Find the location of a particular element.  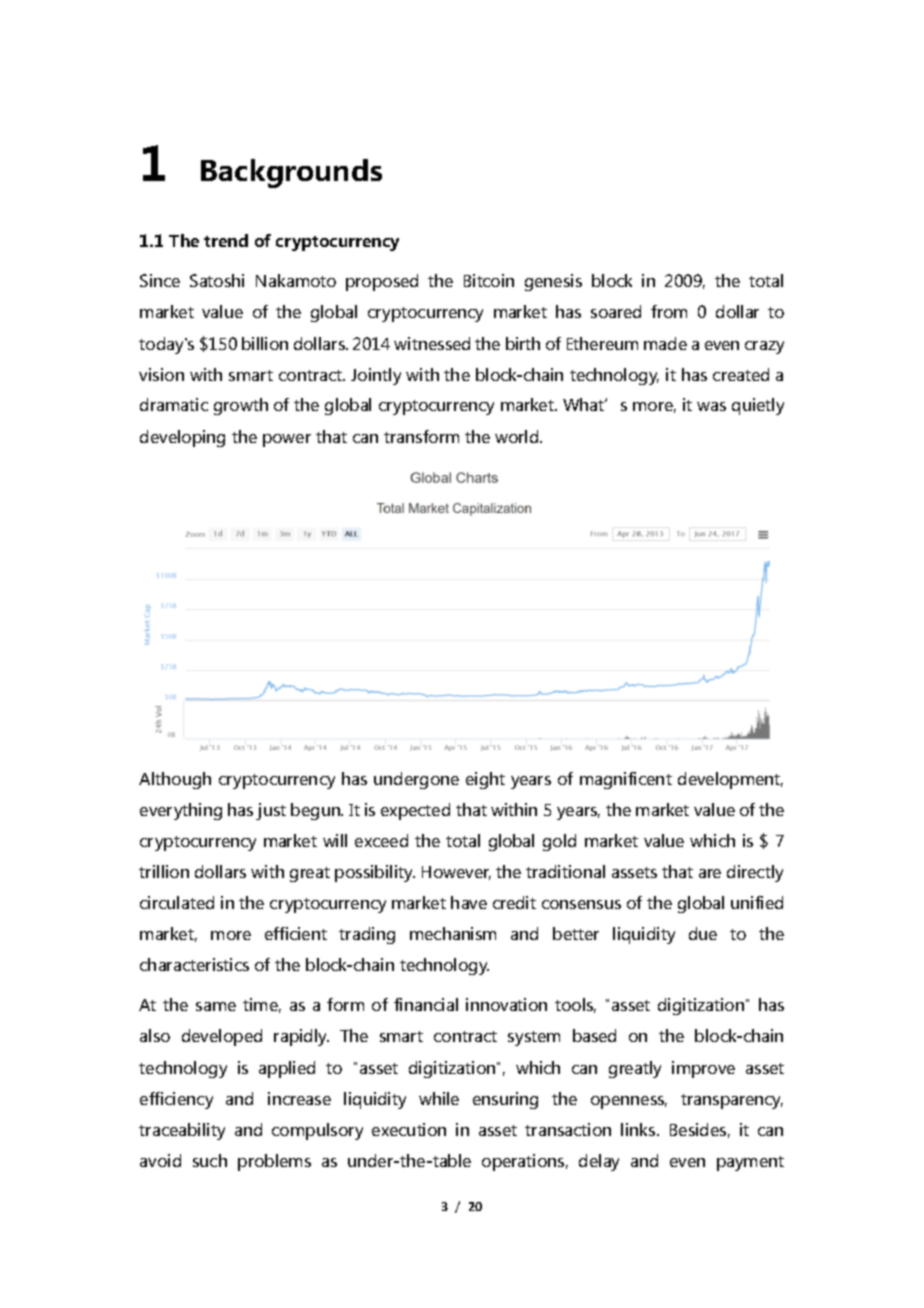

from is located at coordinates (669, 311).
